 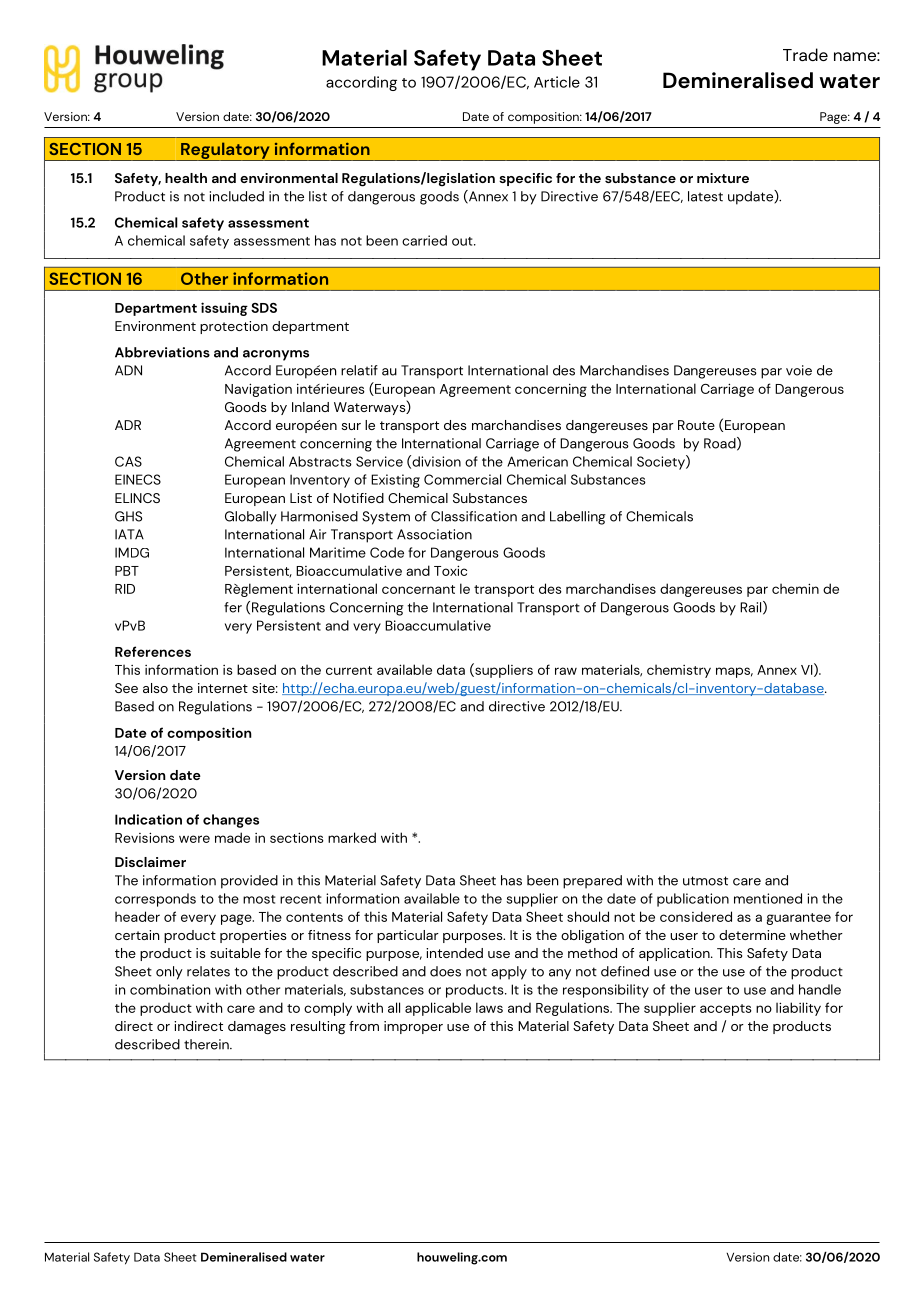 What do you see at coordinates (450, 570) in the screenshot?
I see `Toxic` at bounding box center [450, 570].
